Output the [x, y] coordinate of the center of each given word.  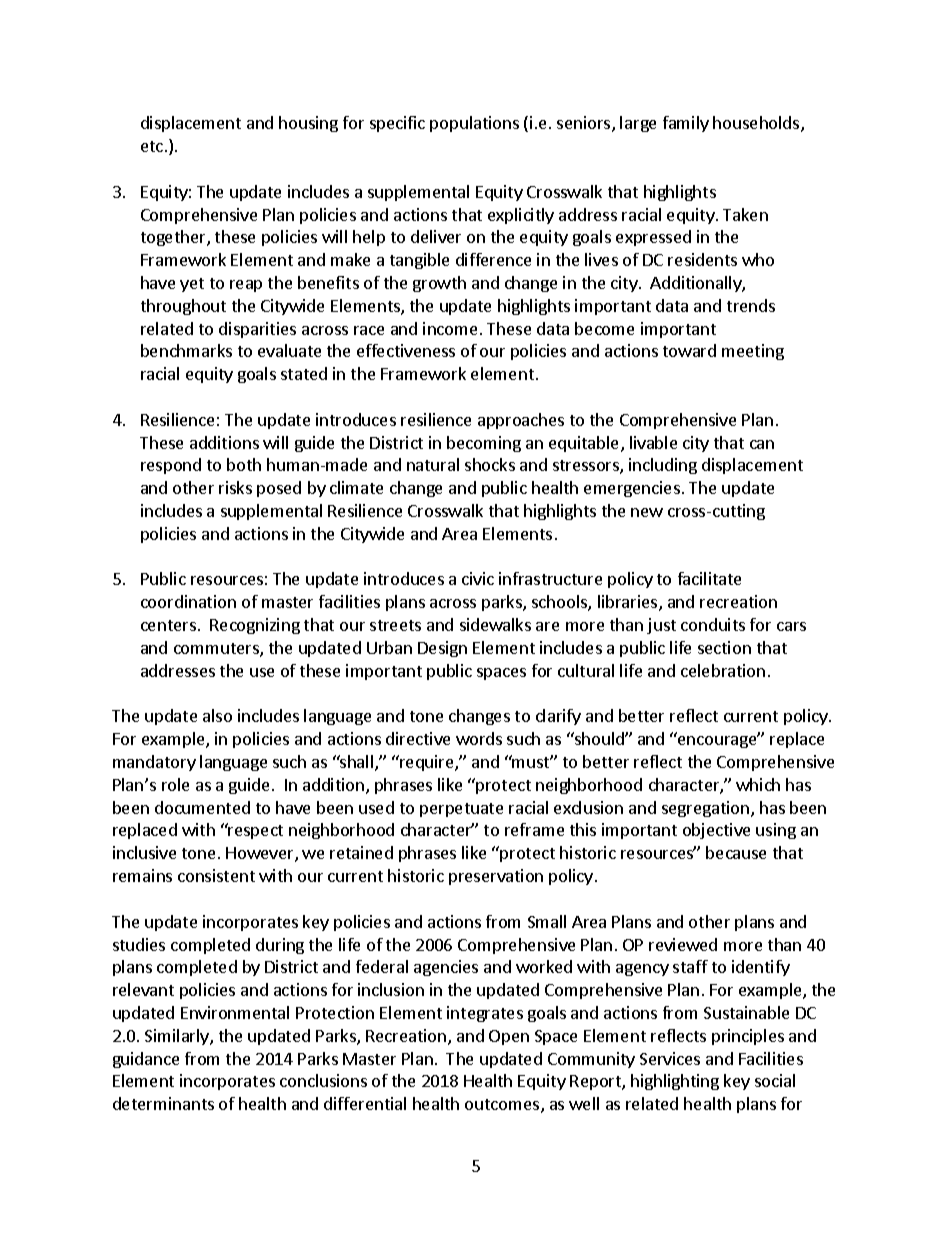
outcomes [503, 1106]
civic [478, 578]
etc [152, 146]
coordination [188, 601]
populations [474, 124]
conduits [713, 624]
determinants [163, 1103]
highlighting [675, 1082]
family [686, 124]
